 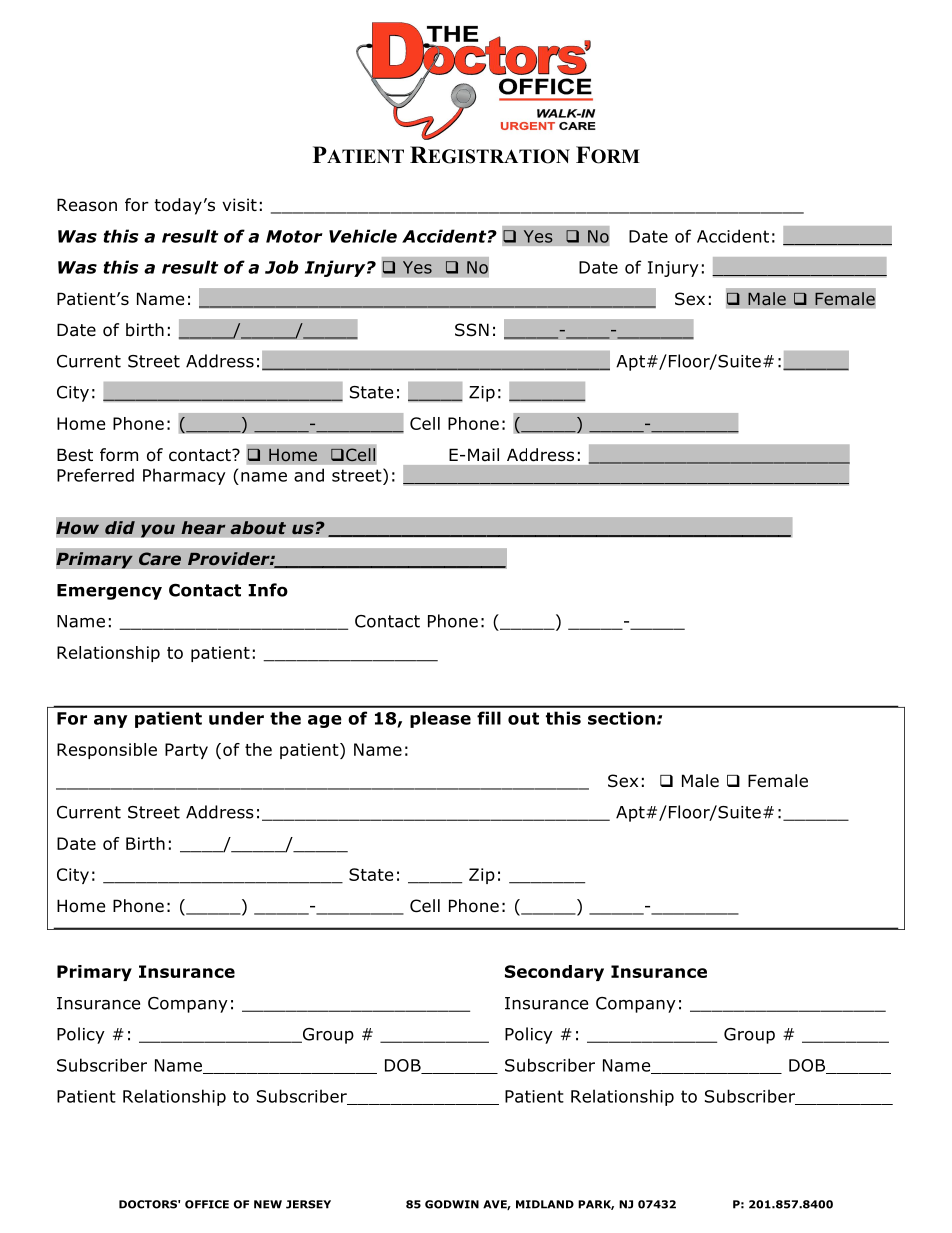 I want to click on age, so click(x=325, y=721).
